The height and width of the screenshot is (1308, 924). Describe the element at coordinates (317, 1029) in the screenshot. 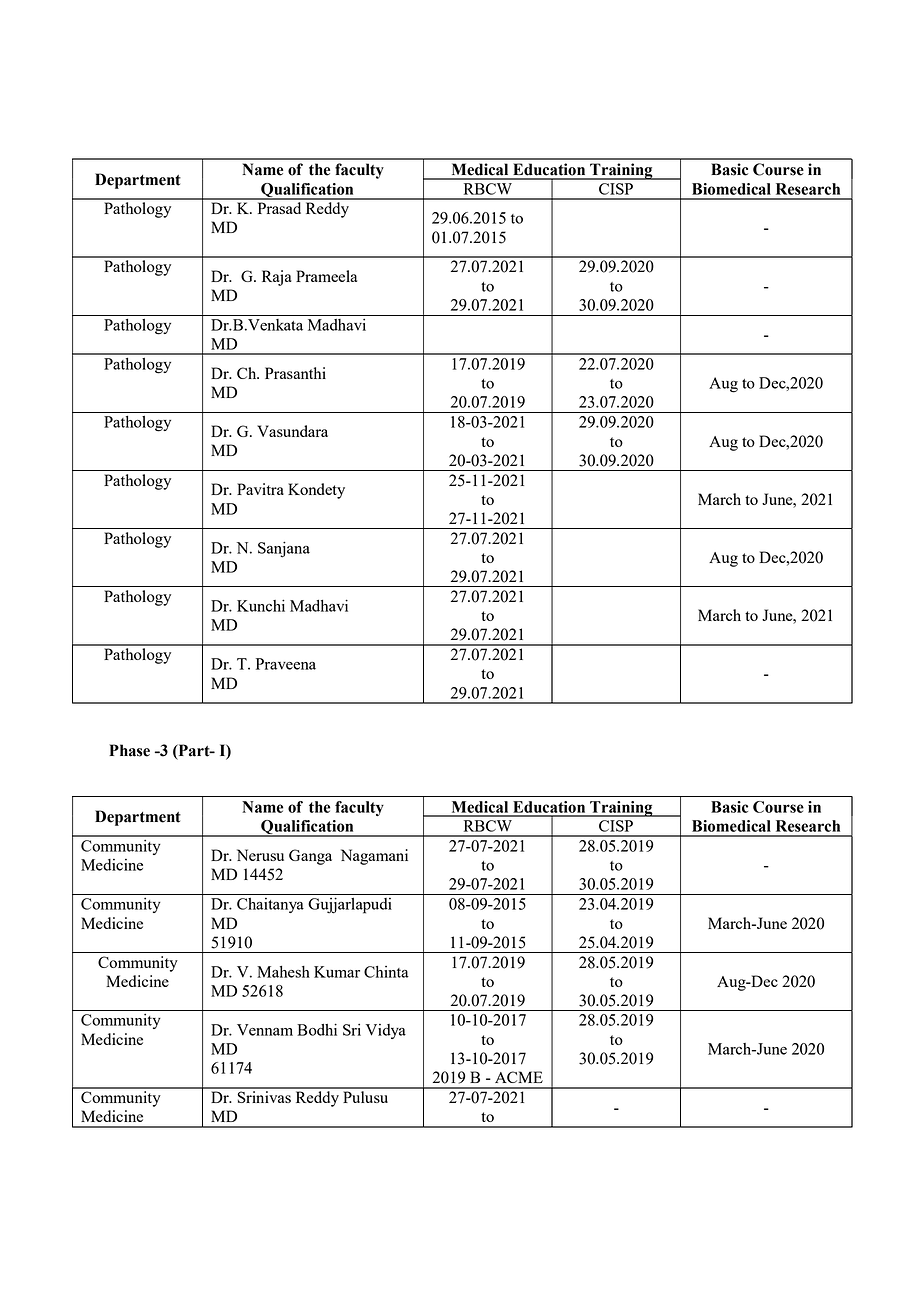

I see `Bodhi` at that location.
